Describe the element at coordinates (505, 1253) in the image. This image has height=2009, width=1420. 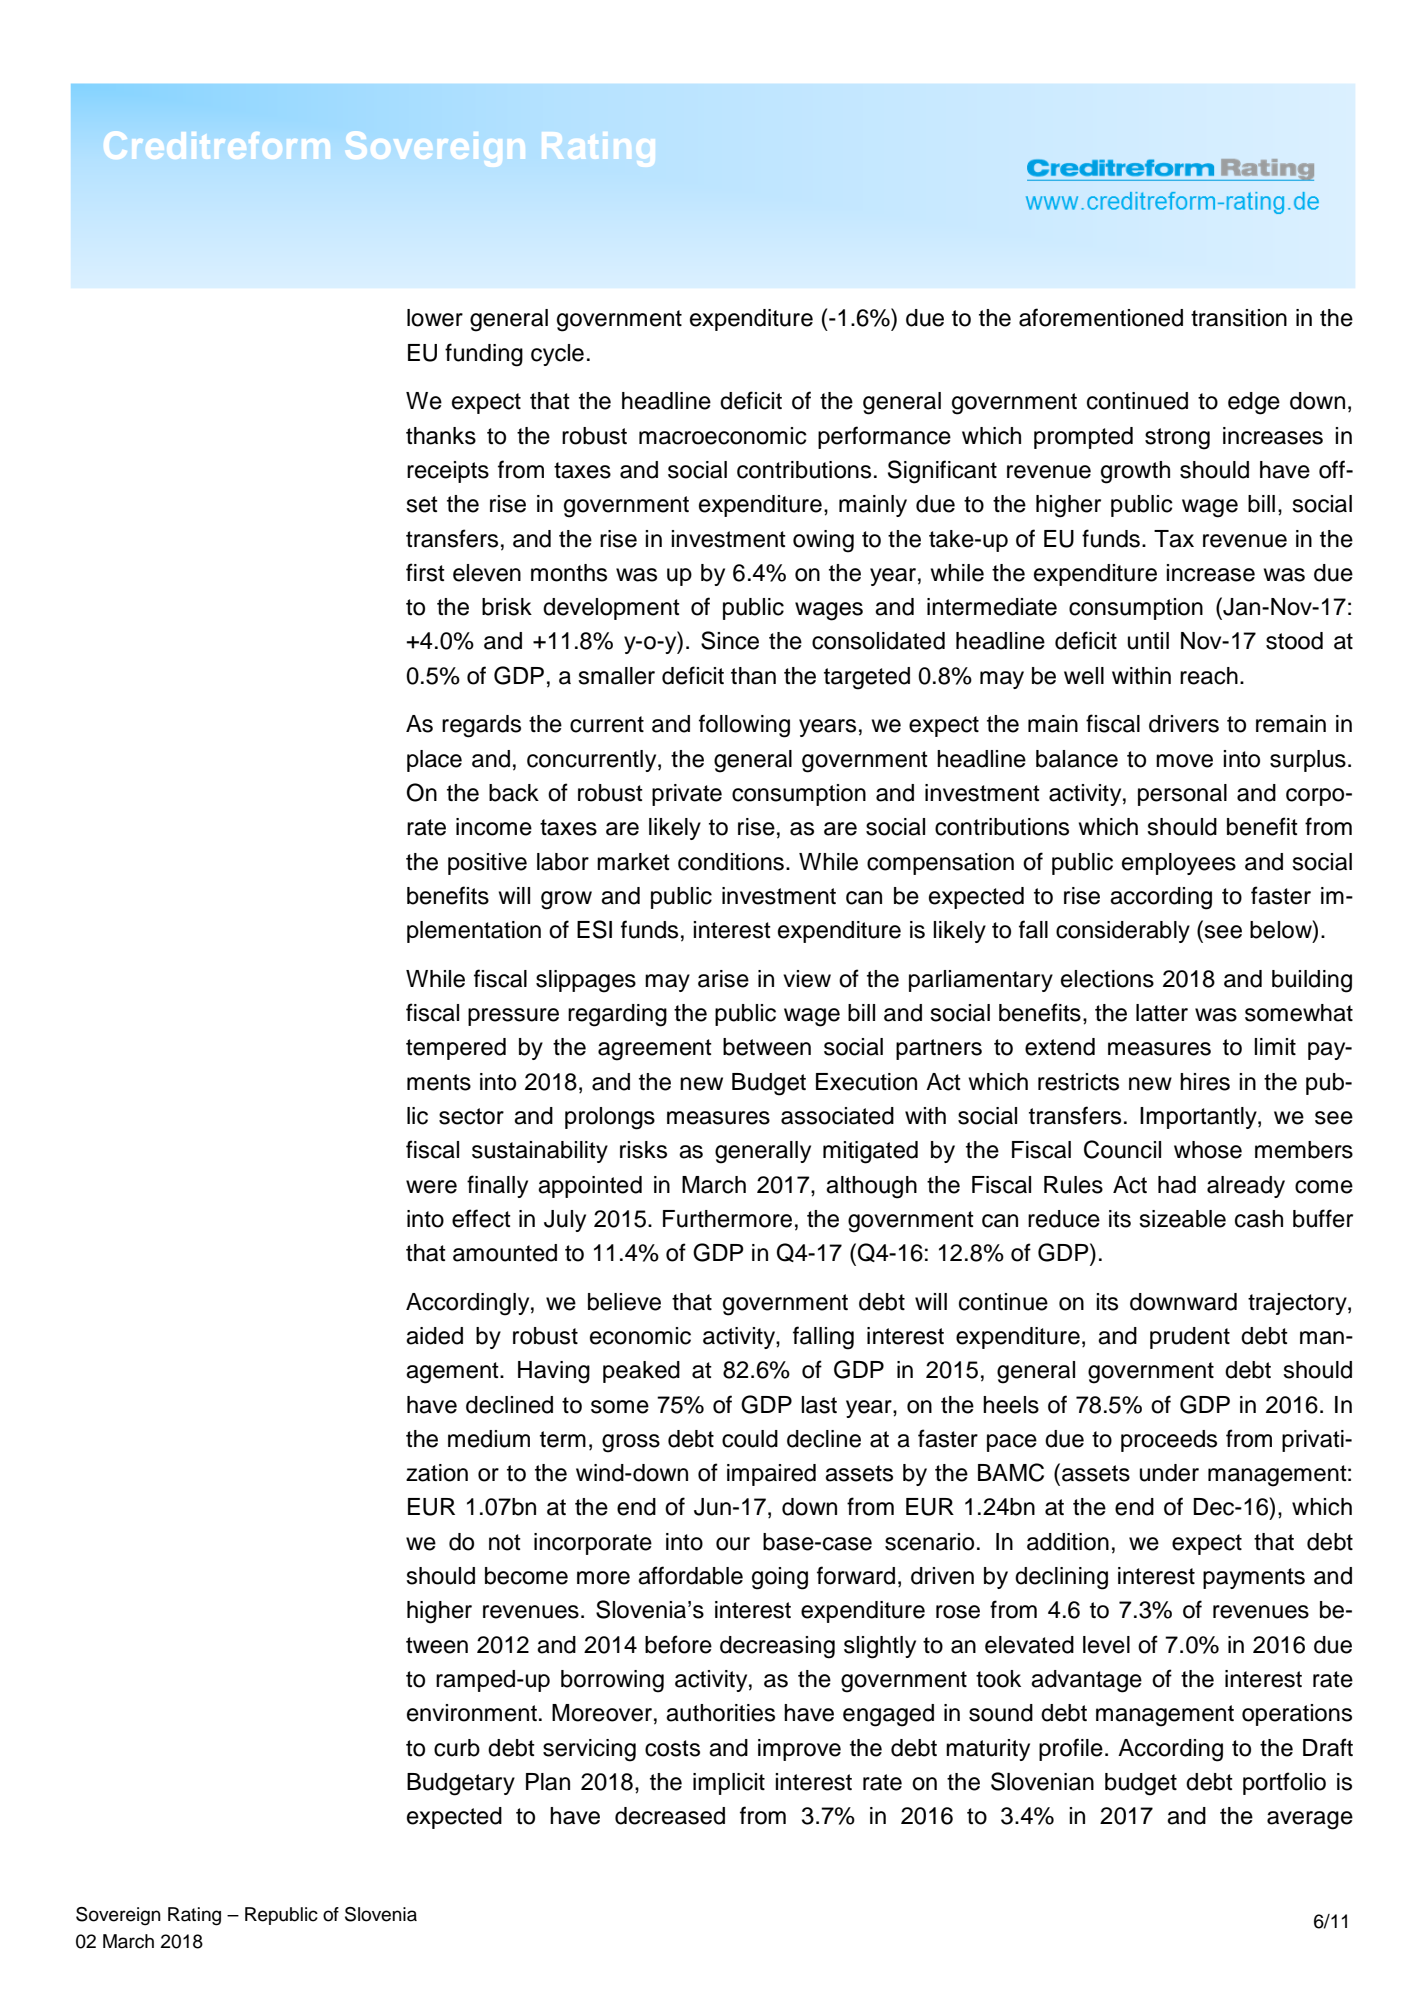
I see `amounted` at that location.
